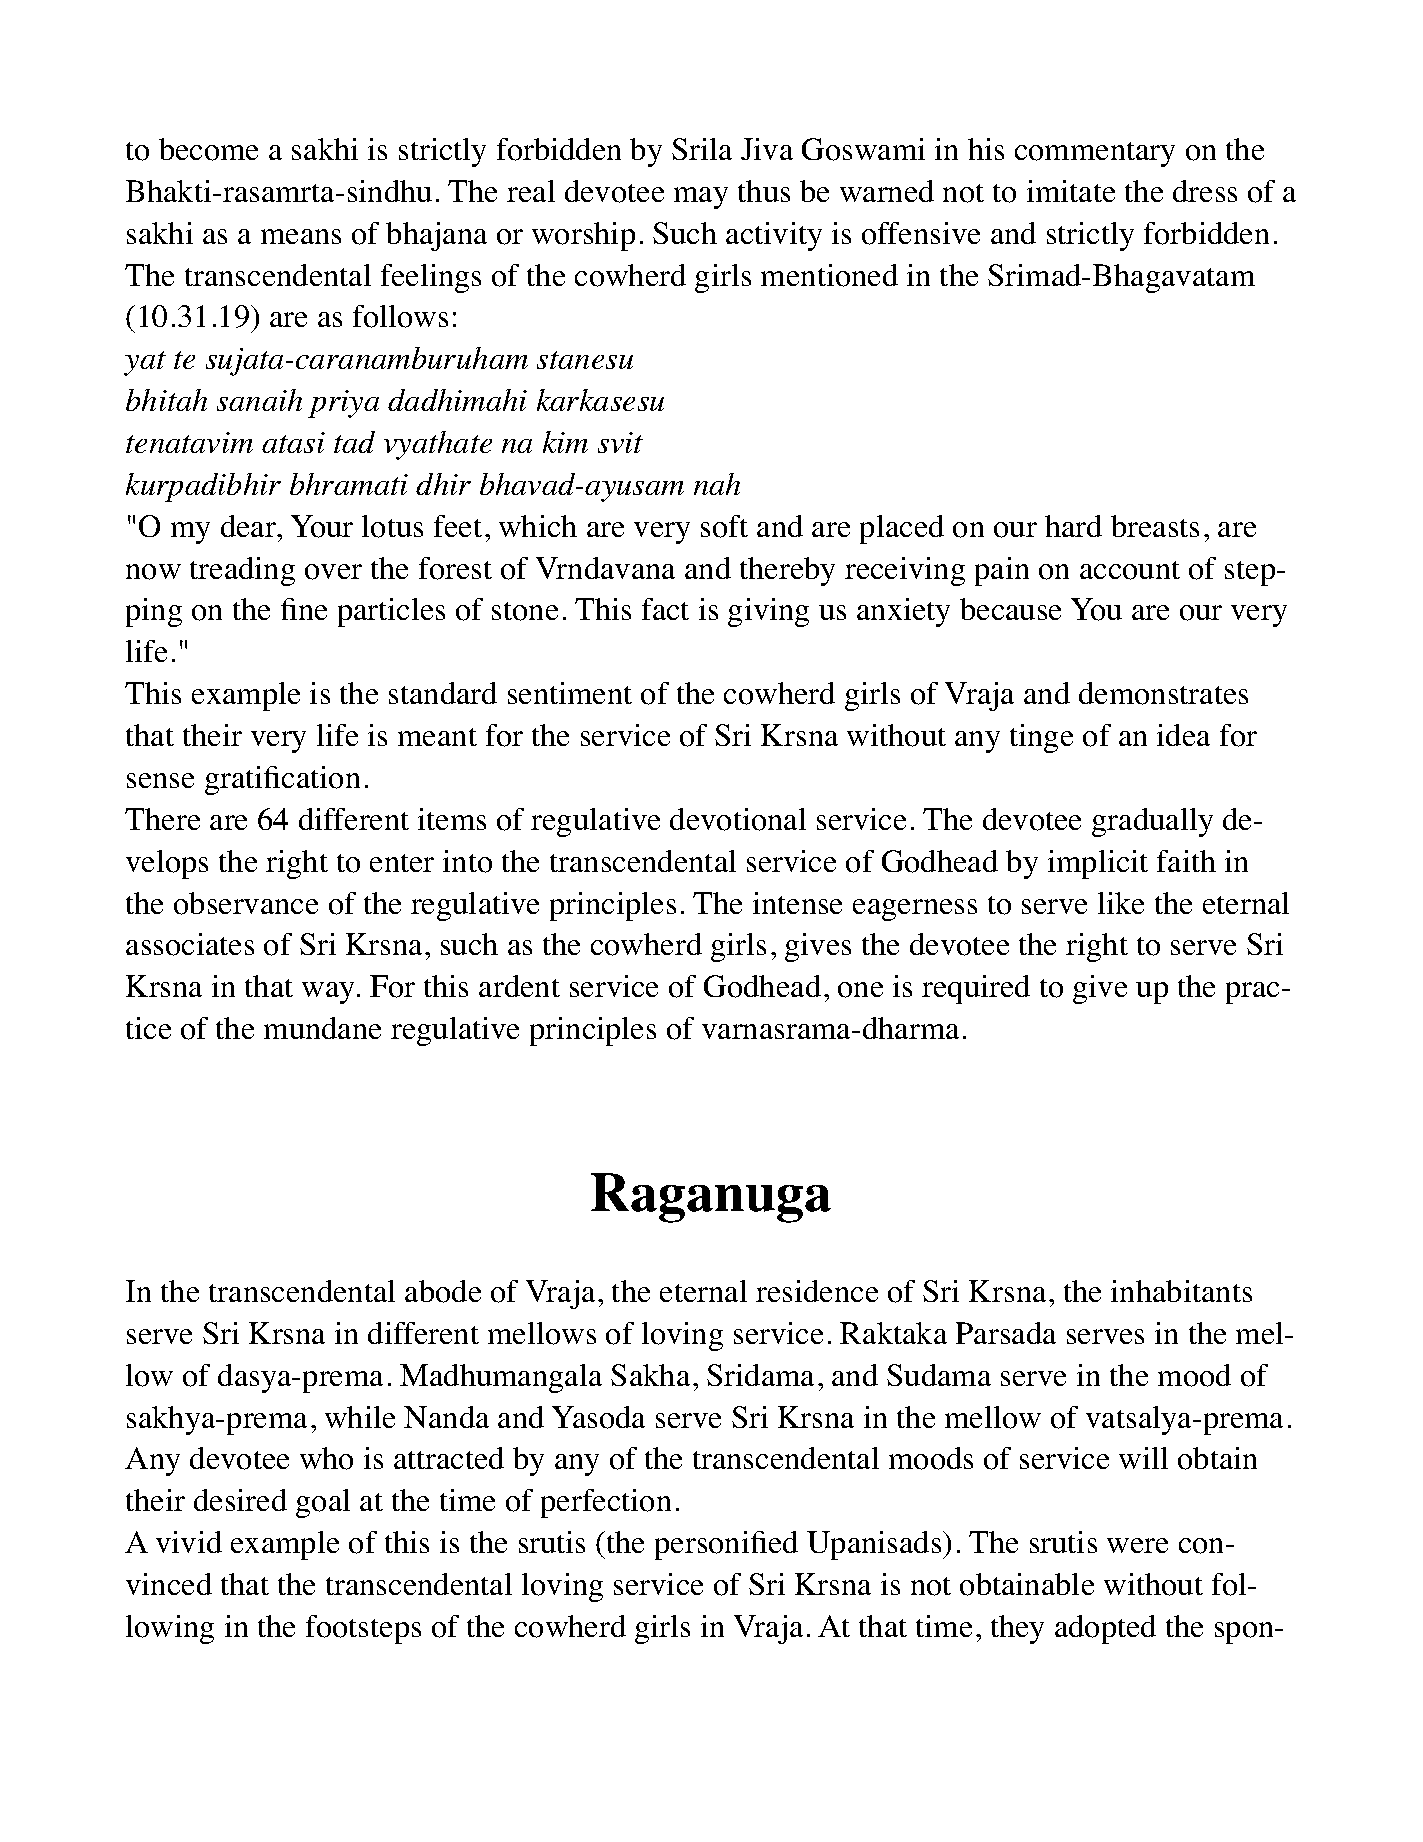 This screenshot has width=1423, height=1842. What do you see at coordinates (701, 198) in the screenshot?
I see `may` at bounding box center [701, 198].
